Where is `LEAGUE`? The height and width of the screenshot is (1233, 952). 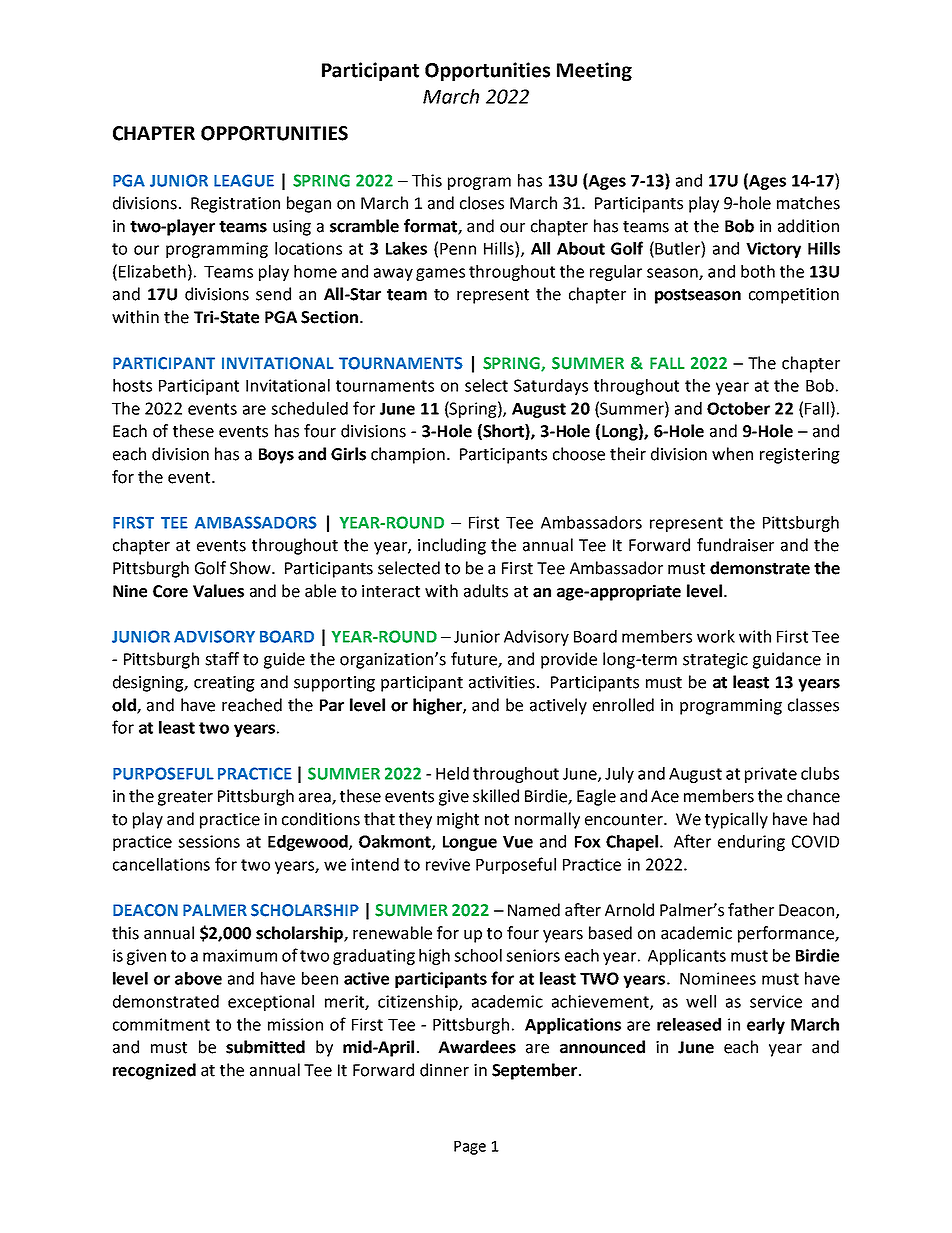
LEAGUE is located at coordinates (244, 180).
